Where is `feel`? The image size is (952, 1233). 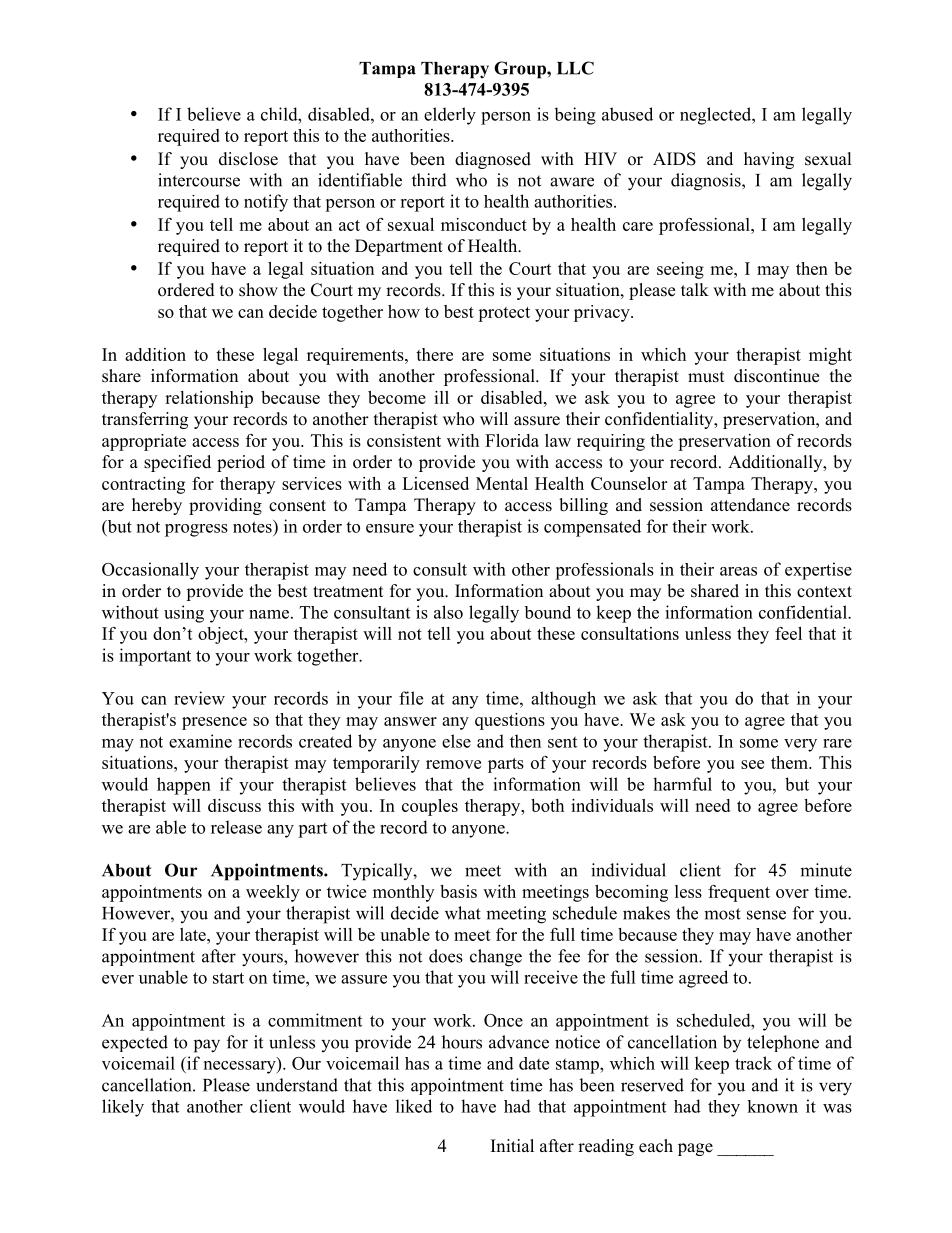 feel is located at coordinates (788, 633).
